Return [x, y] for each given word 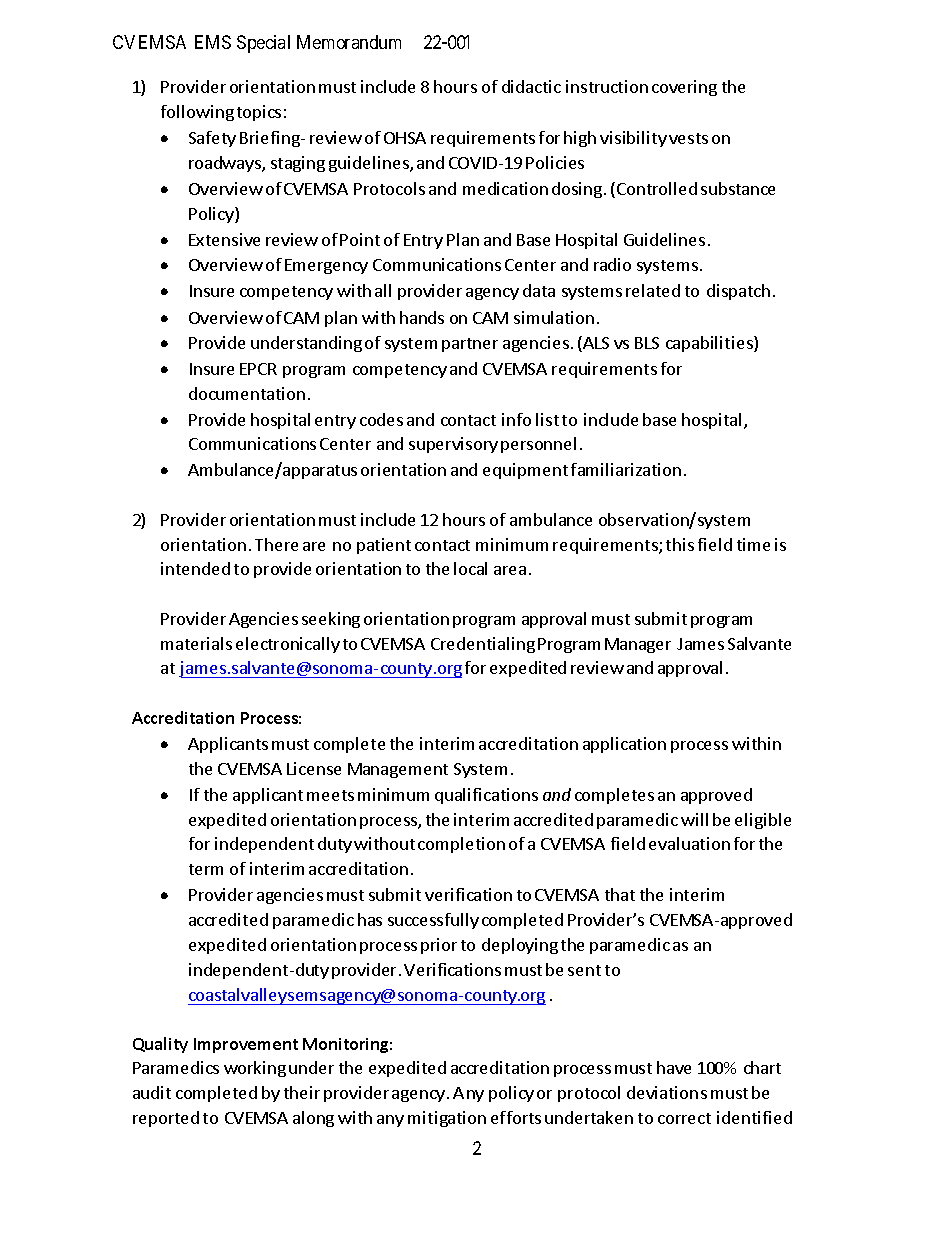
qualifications [486, 796]
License [314, 768]
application [624, 745]
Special [263, 44]
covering [684, 88]
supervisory [453, 445]
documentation [247, 393]
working [255, 1069]
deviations [667, 1092]
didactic [531, 86]
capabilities [710, 344]
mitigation [447, 1119]
